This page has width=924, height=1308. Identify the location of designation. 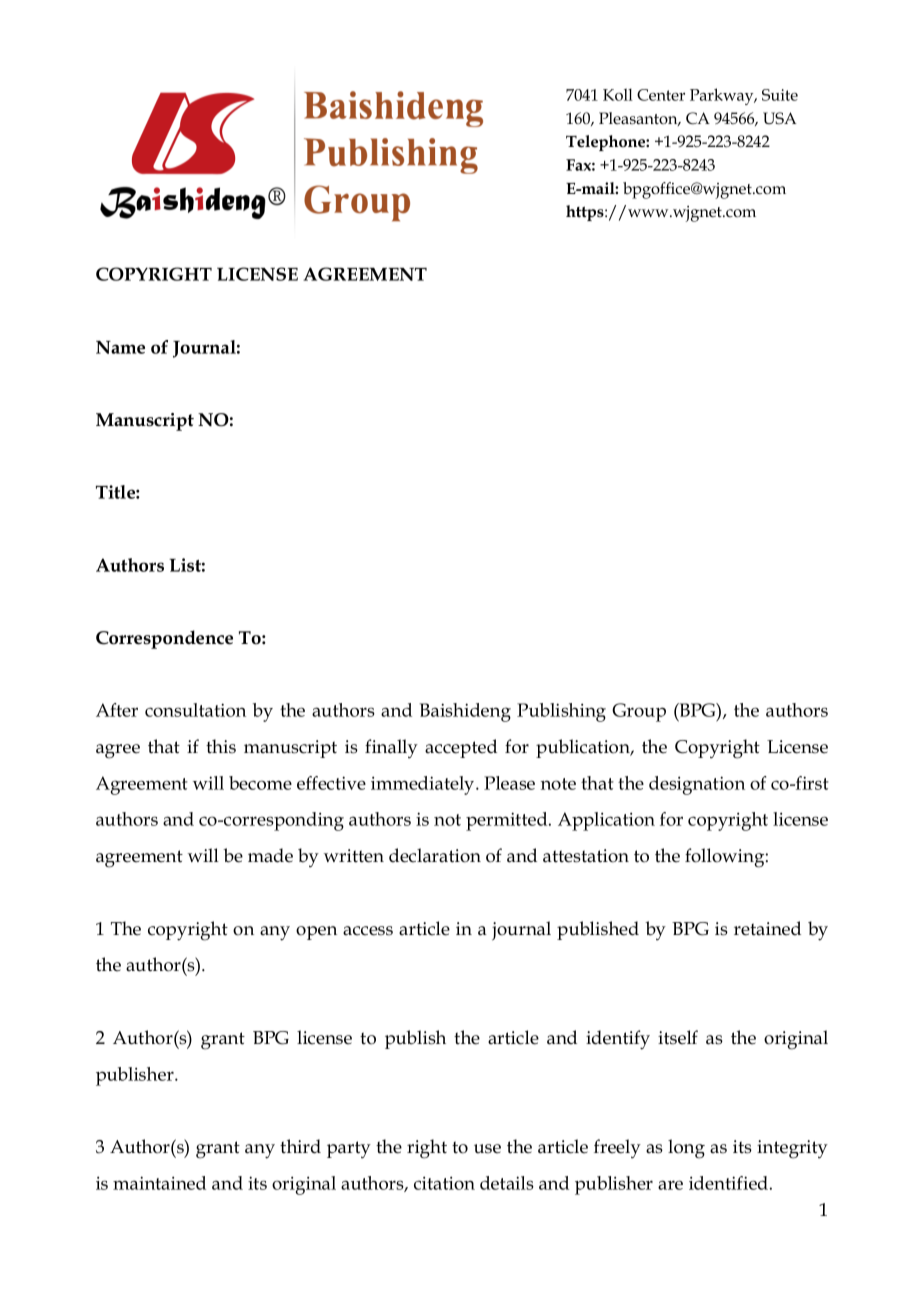
(697, 785).
